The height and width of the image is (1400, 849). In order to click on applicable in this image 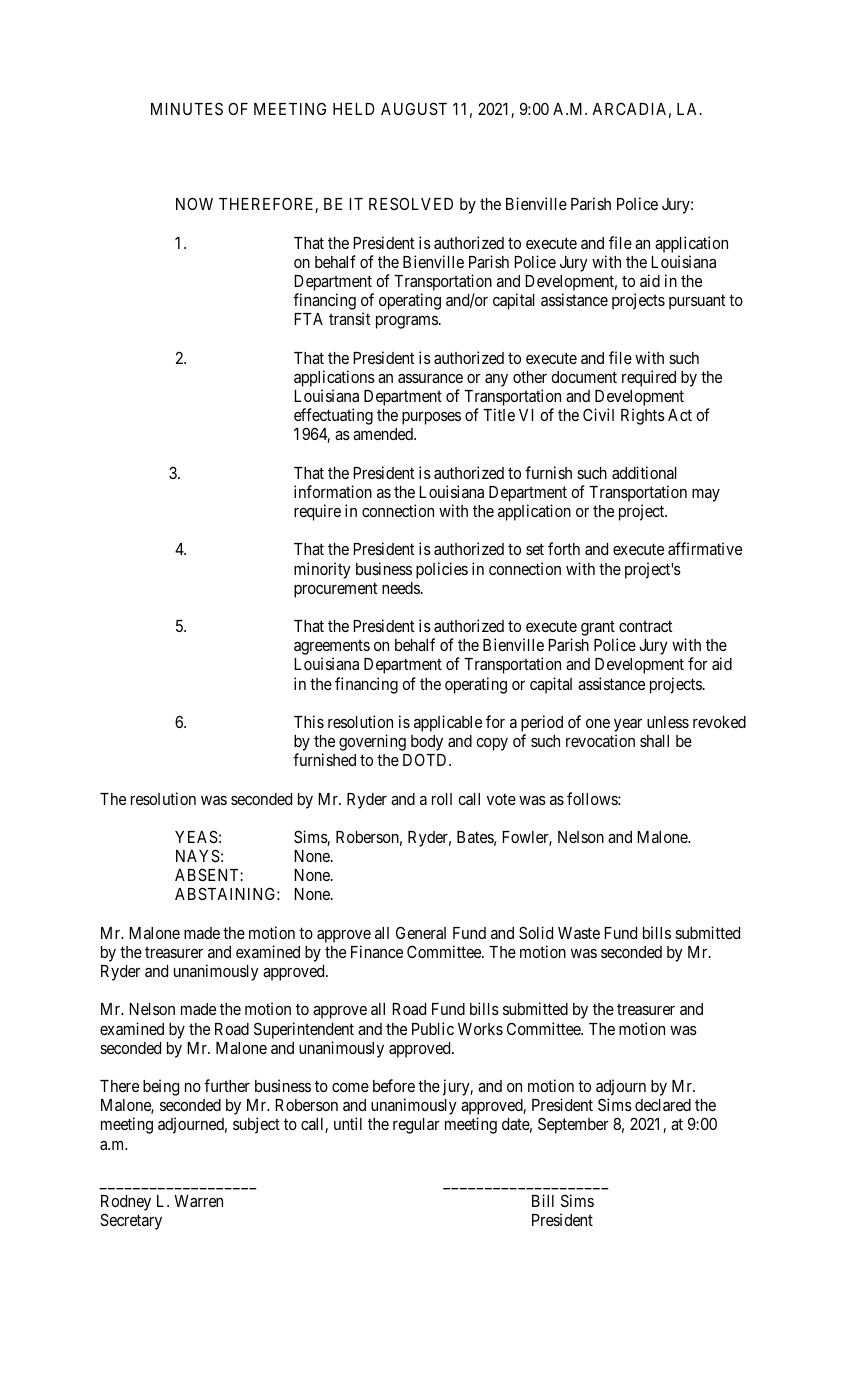, I will do `click(448, 723)`.
